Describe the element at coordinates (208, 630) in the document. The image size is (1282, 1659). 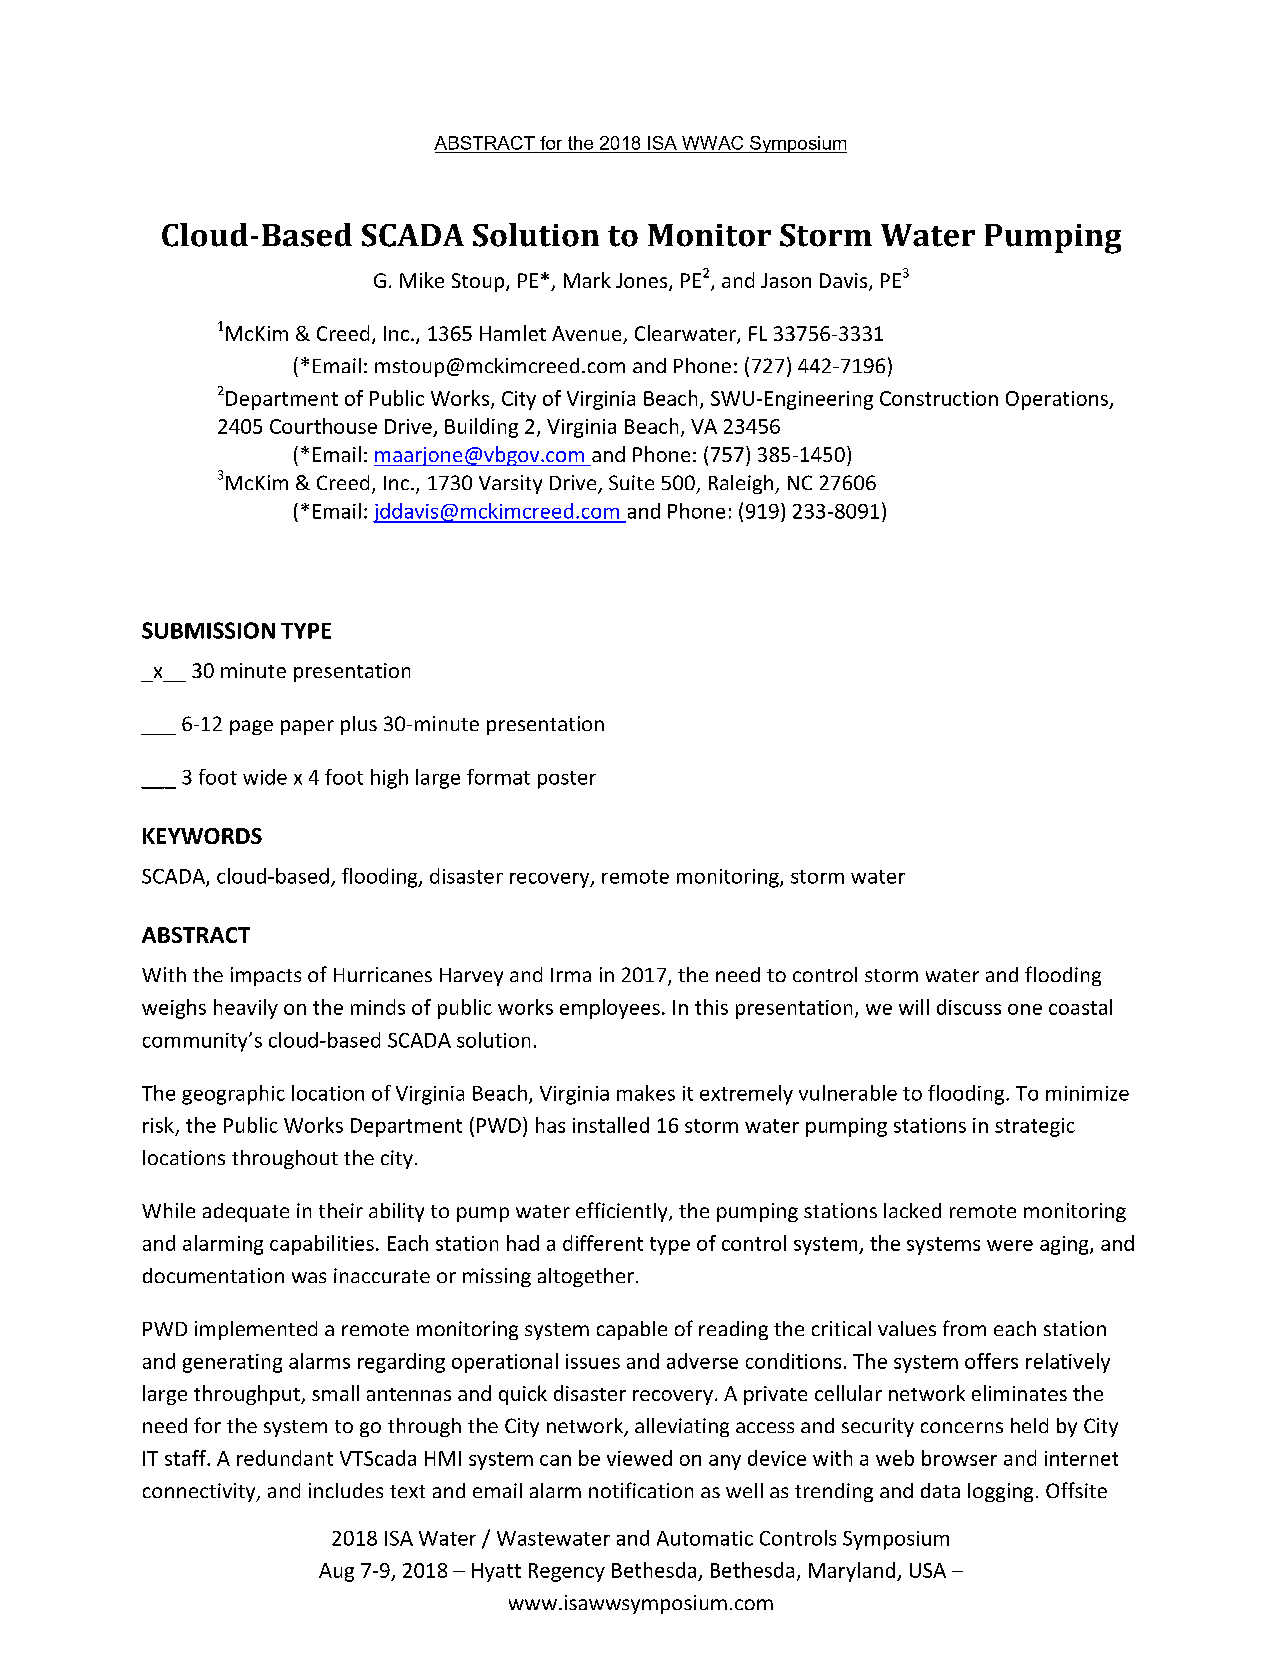
I see `SUBMISSION` at that location.
